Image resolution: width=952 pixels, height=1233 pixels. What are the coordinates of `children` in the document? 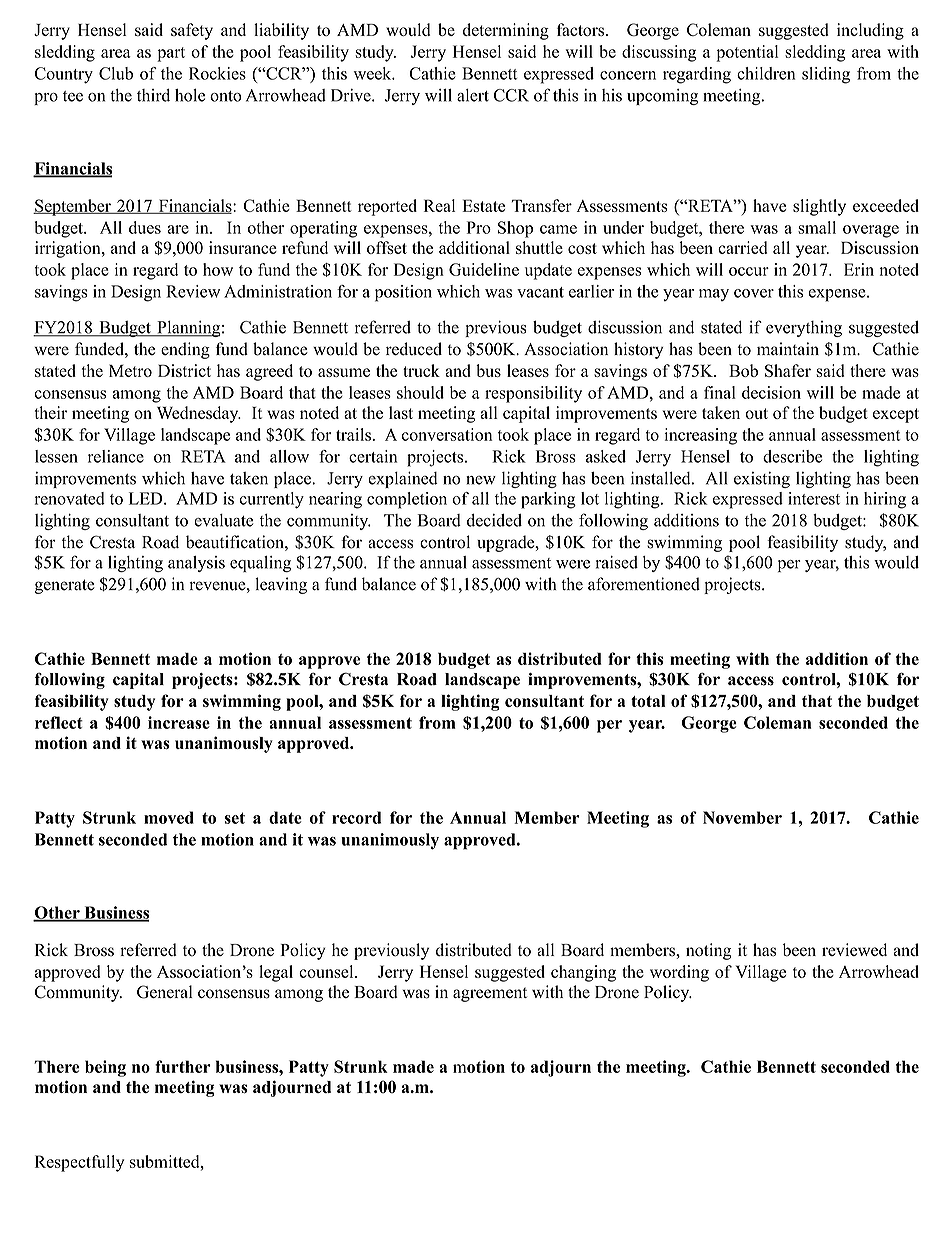 It's located at (766, 73).
